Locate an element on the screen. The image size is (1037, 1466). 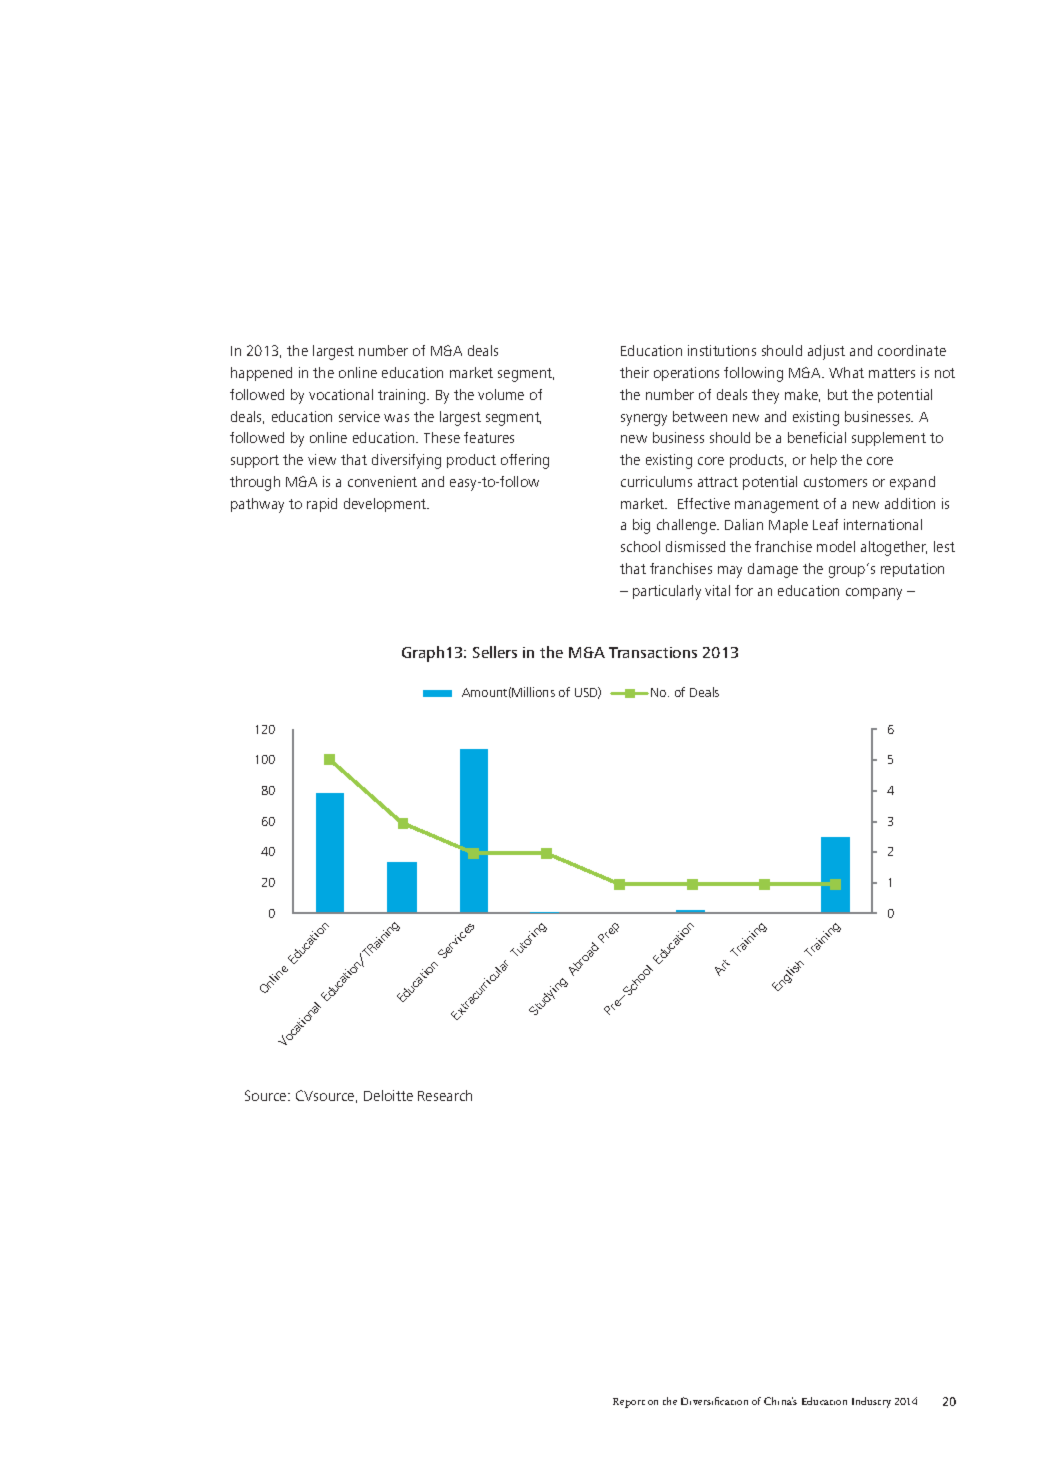
their is located at coordinates (634, 372).
